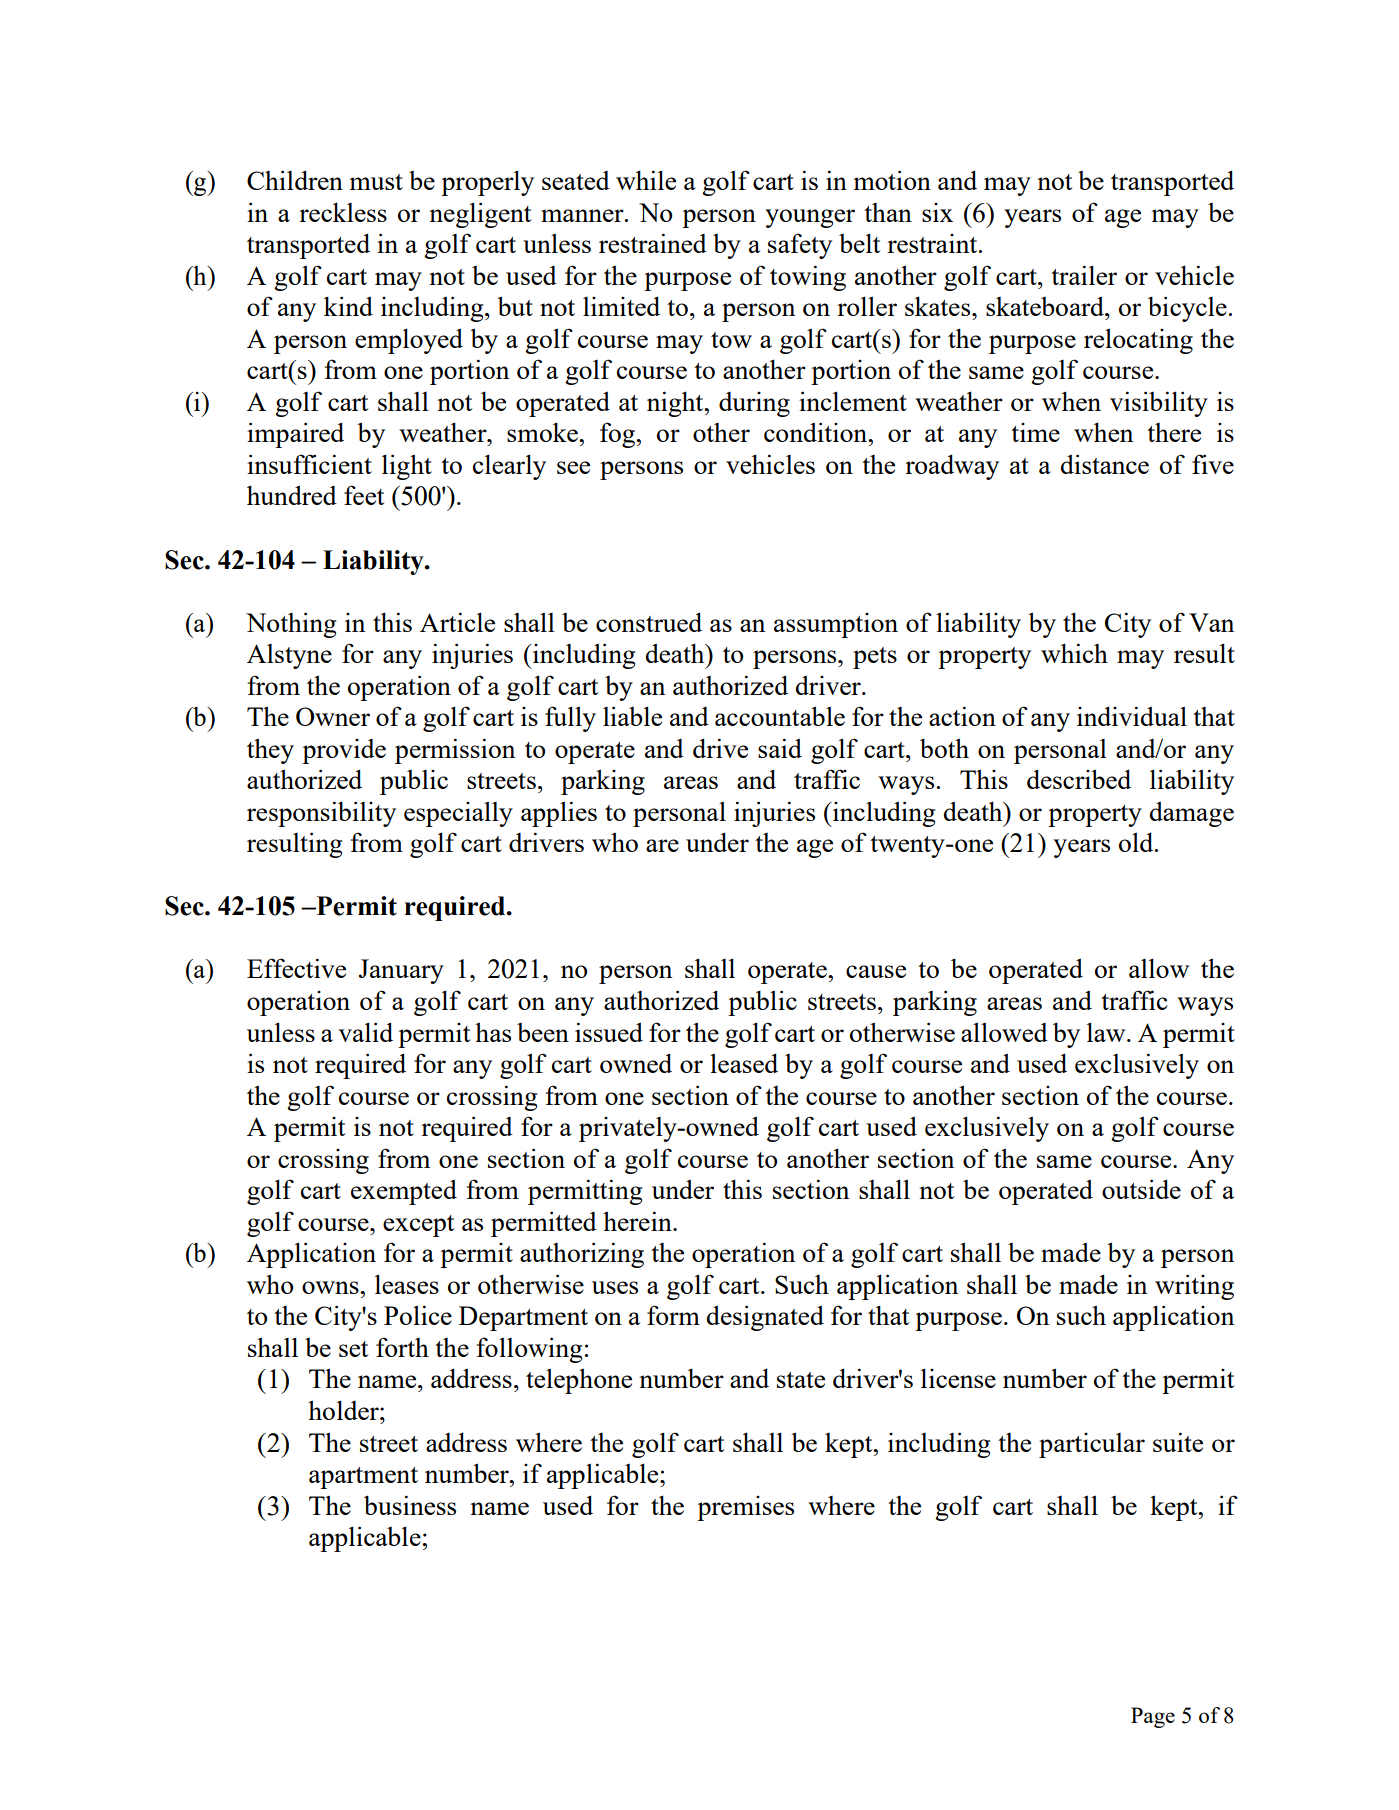  What do you see at coordinates (745, 1508) in the screenshot?
I see `premises` at bounding box center [745, 1508].
